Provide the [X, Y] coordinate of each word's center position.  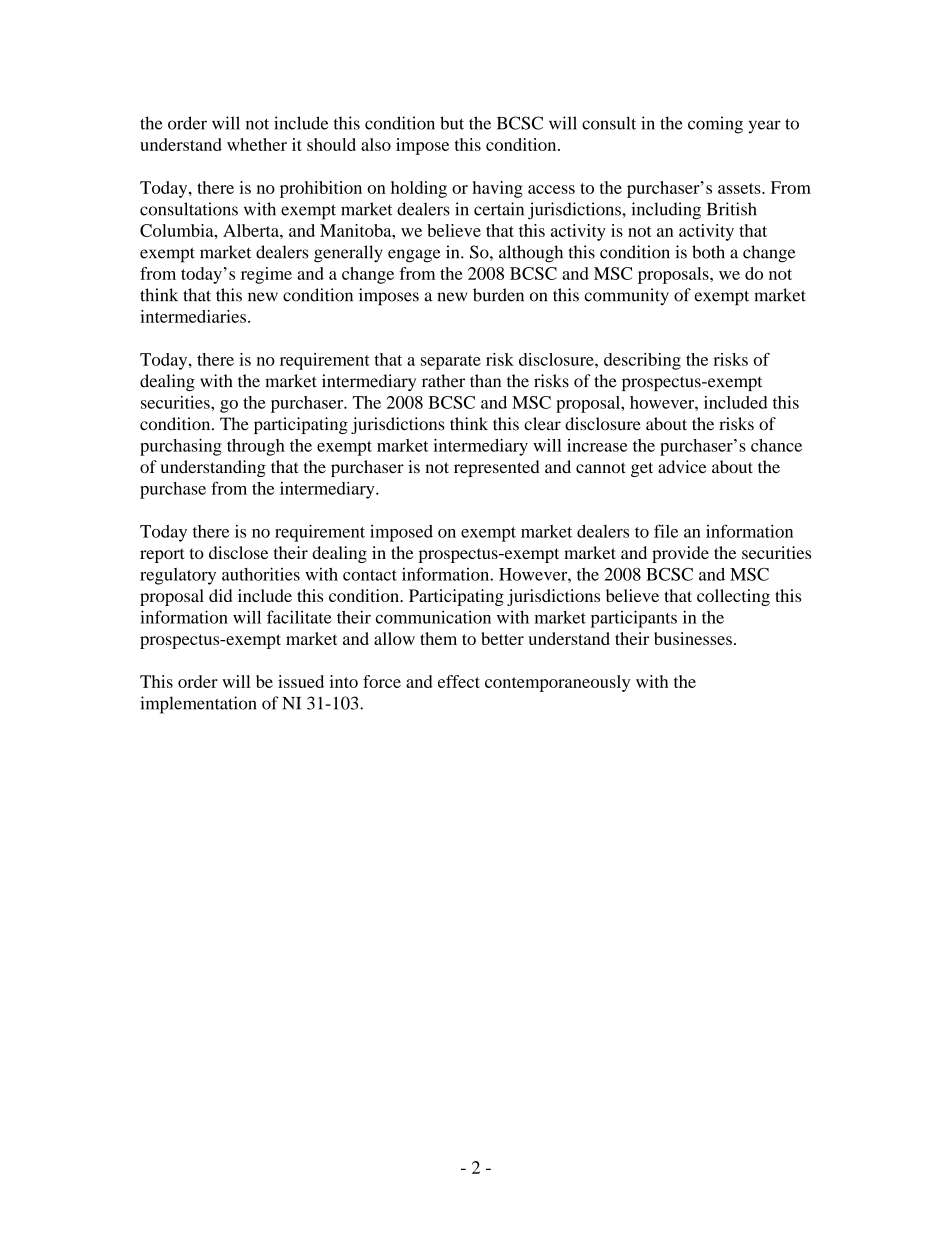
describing [642, 361]
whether [257, 144]
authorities [261, 574]
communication [433, 617]
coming [715, 125]
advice [682, 467]
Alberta [252, 230]
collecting [733, 597]
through [256, 447]
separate [451, 362]
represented [497, 468]
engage [414, 256]
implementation [198, 705]
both [708, 252]
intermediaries [193, 316]
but [452, 123]
